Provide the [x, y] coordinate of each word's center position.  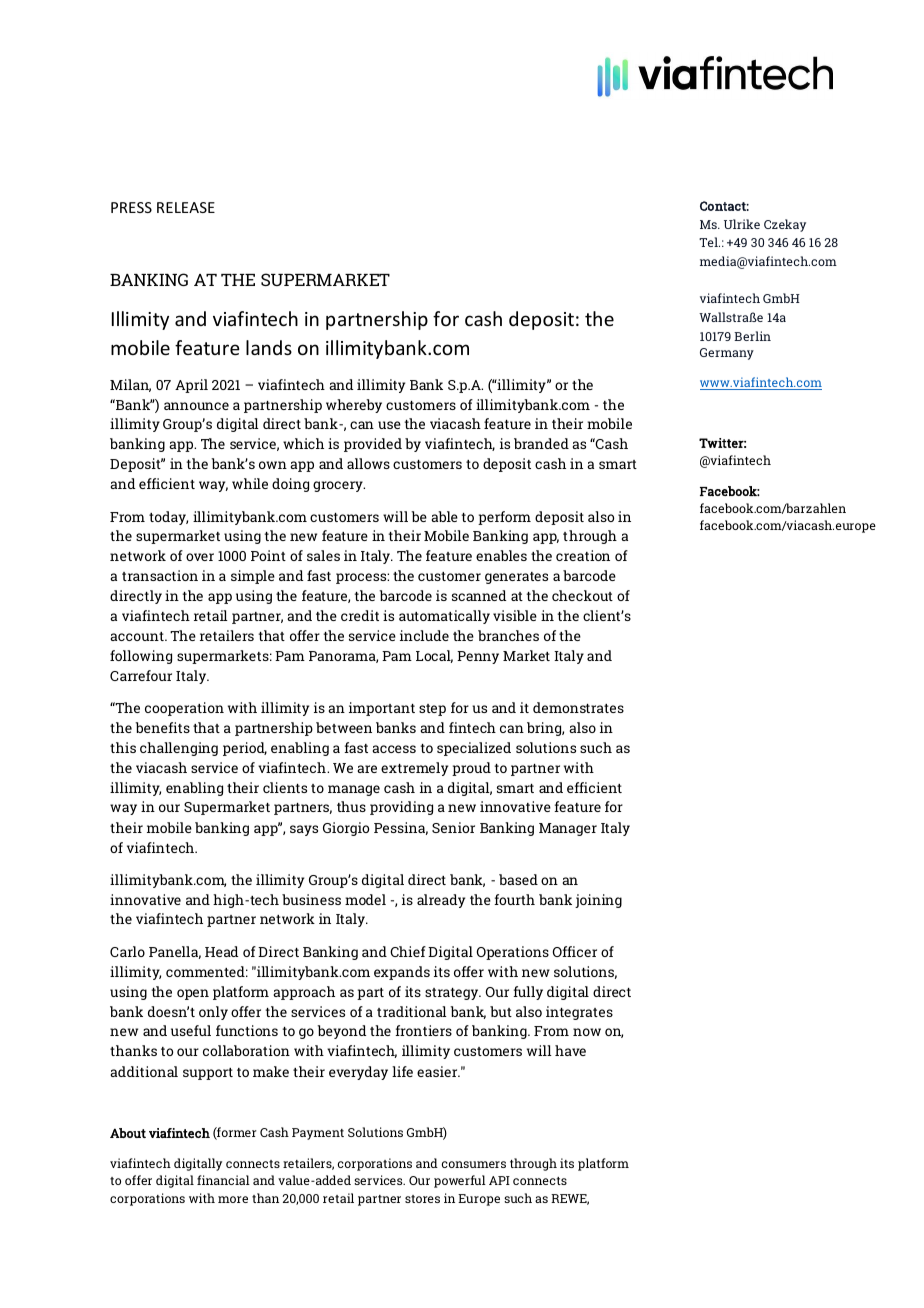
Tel [709, 242]
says [304, 830]
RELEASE [186, 207]
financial [223, 1180]
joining [598, 901]
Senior [453, 827]
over [200, 557]
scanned [479, 595]
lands [269, 347]
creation [583, 555]
